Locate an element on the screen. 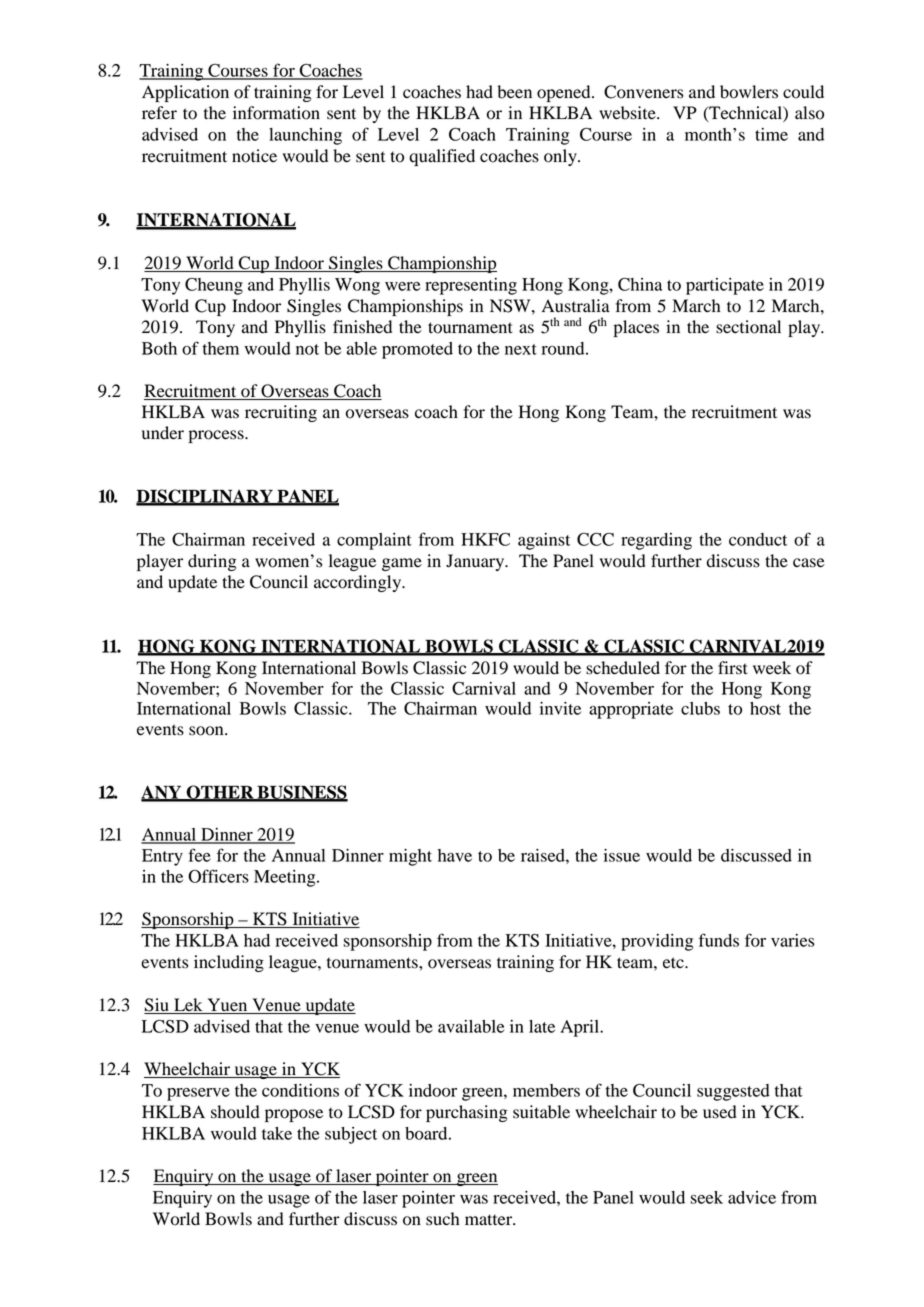  have is located at coordinates (455, 855).
